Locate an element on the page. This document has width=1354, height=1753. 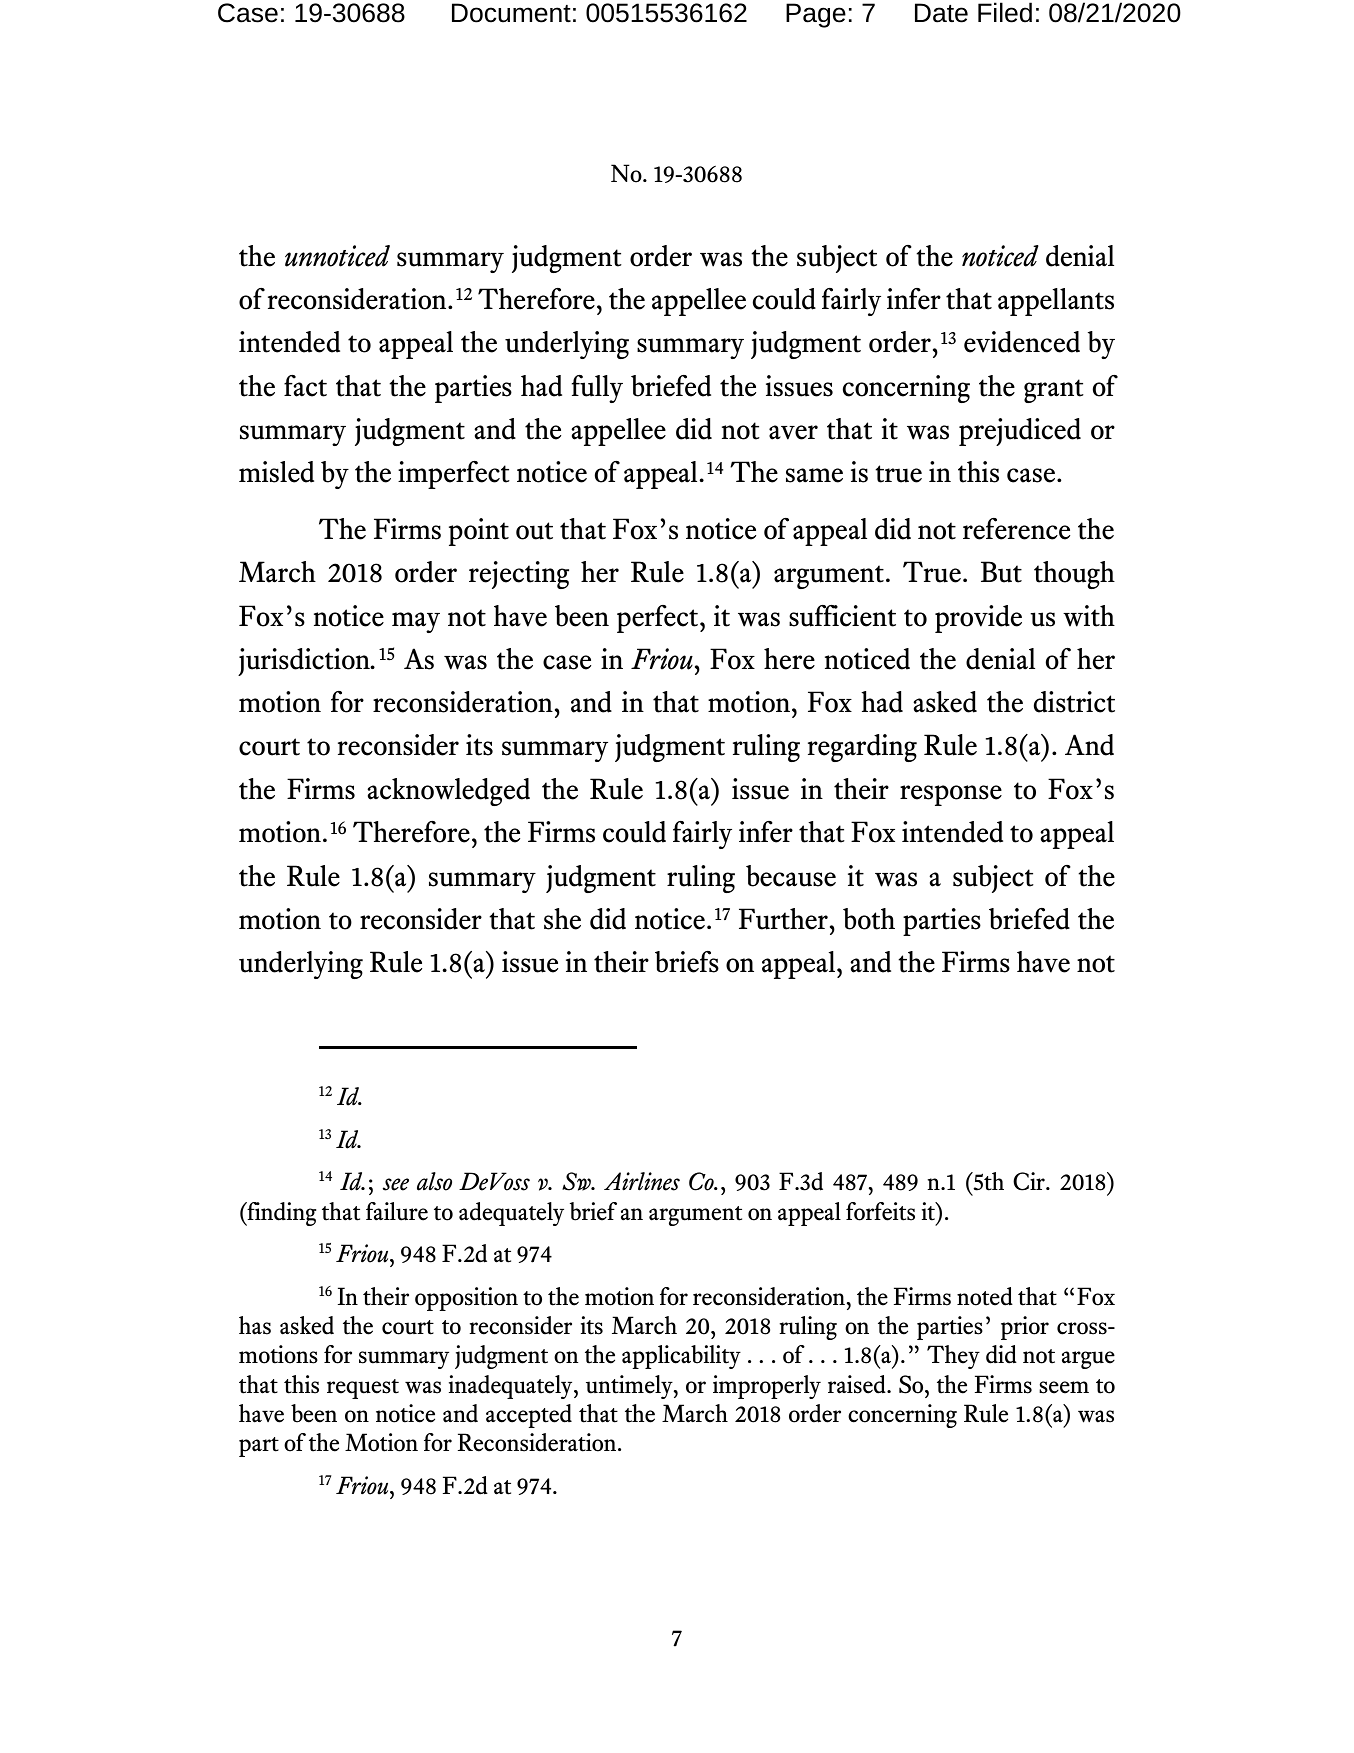
Filed is located at coordinates (1005, 12).
